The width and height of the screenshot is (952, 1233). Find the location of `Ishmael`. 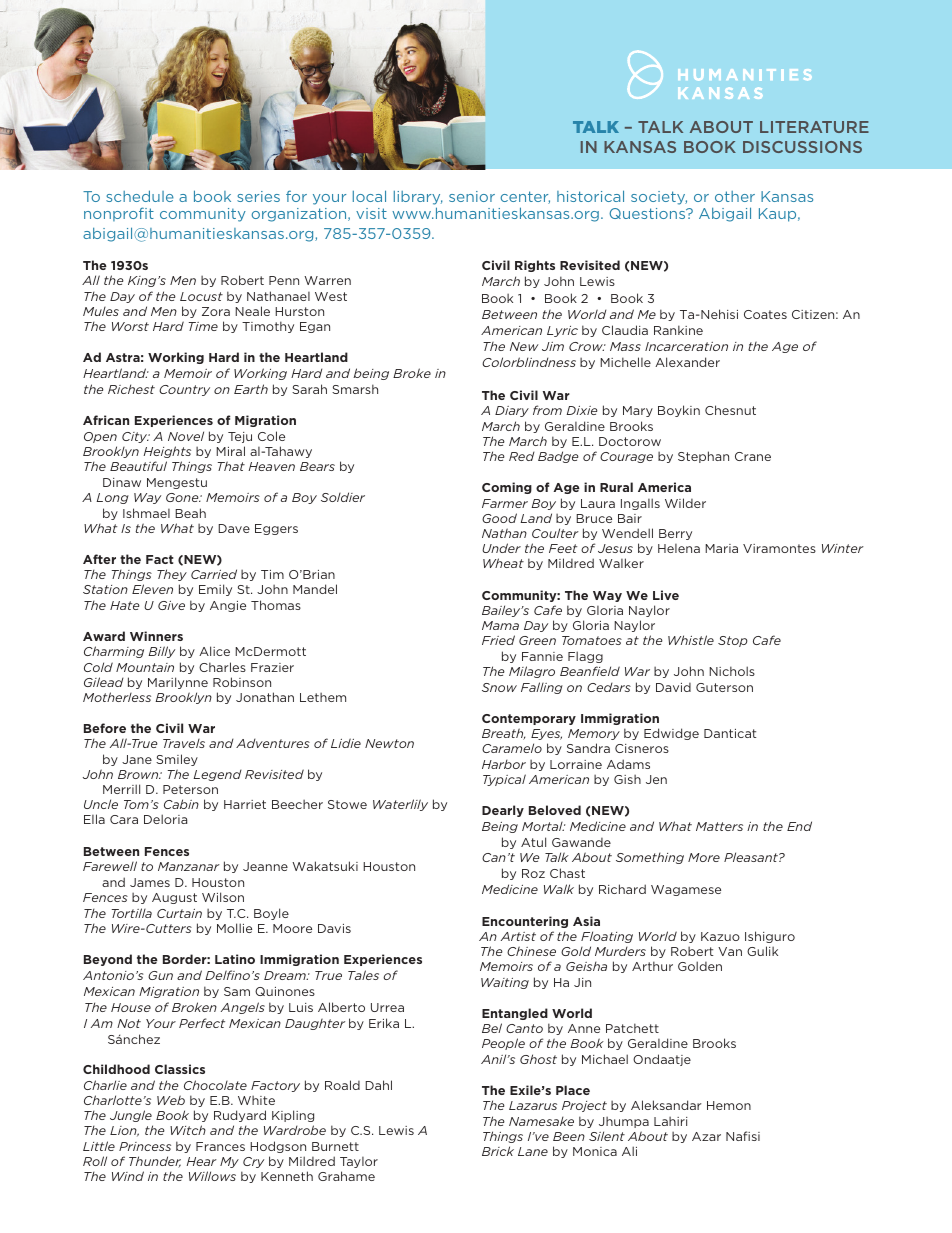

Ishmael is located at coordinates (146, 513).
